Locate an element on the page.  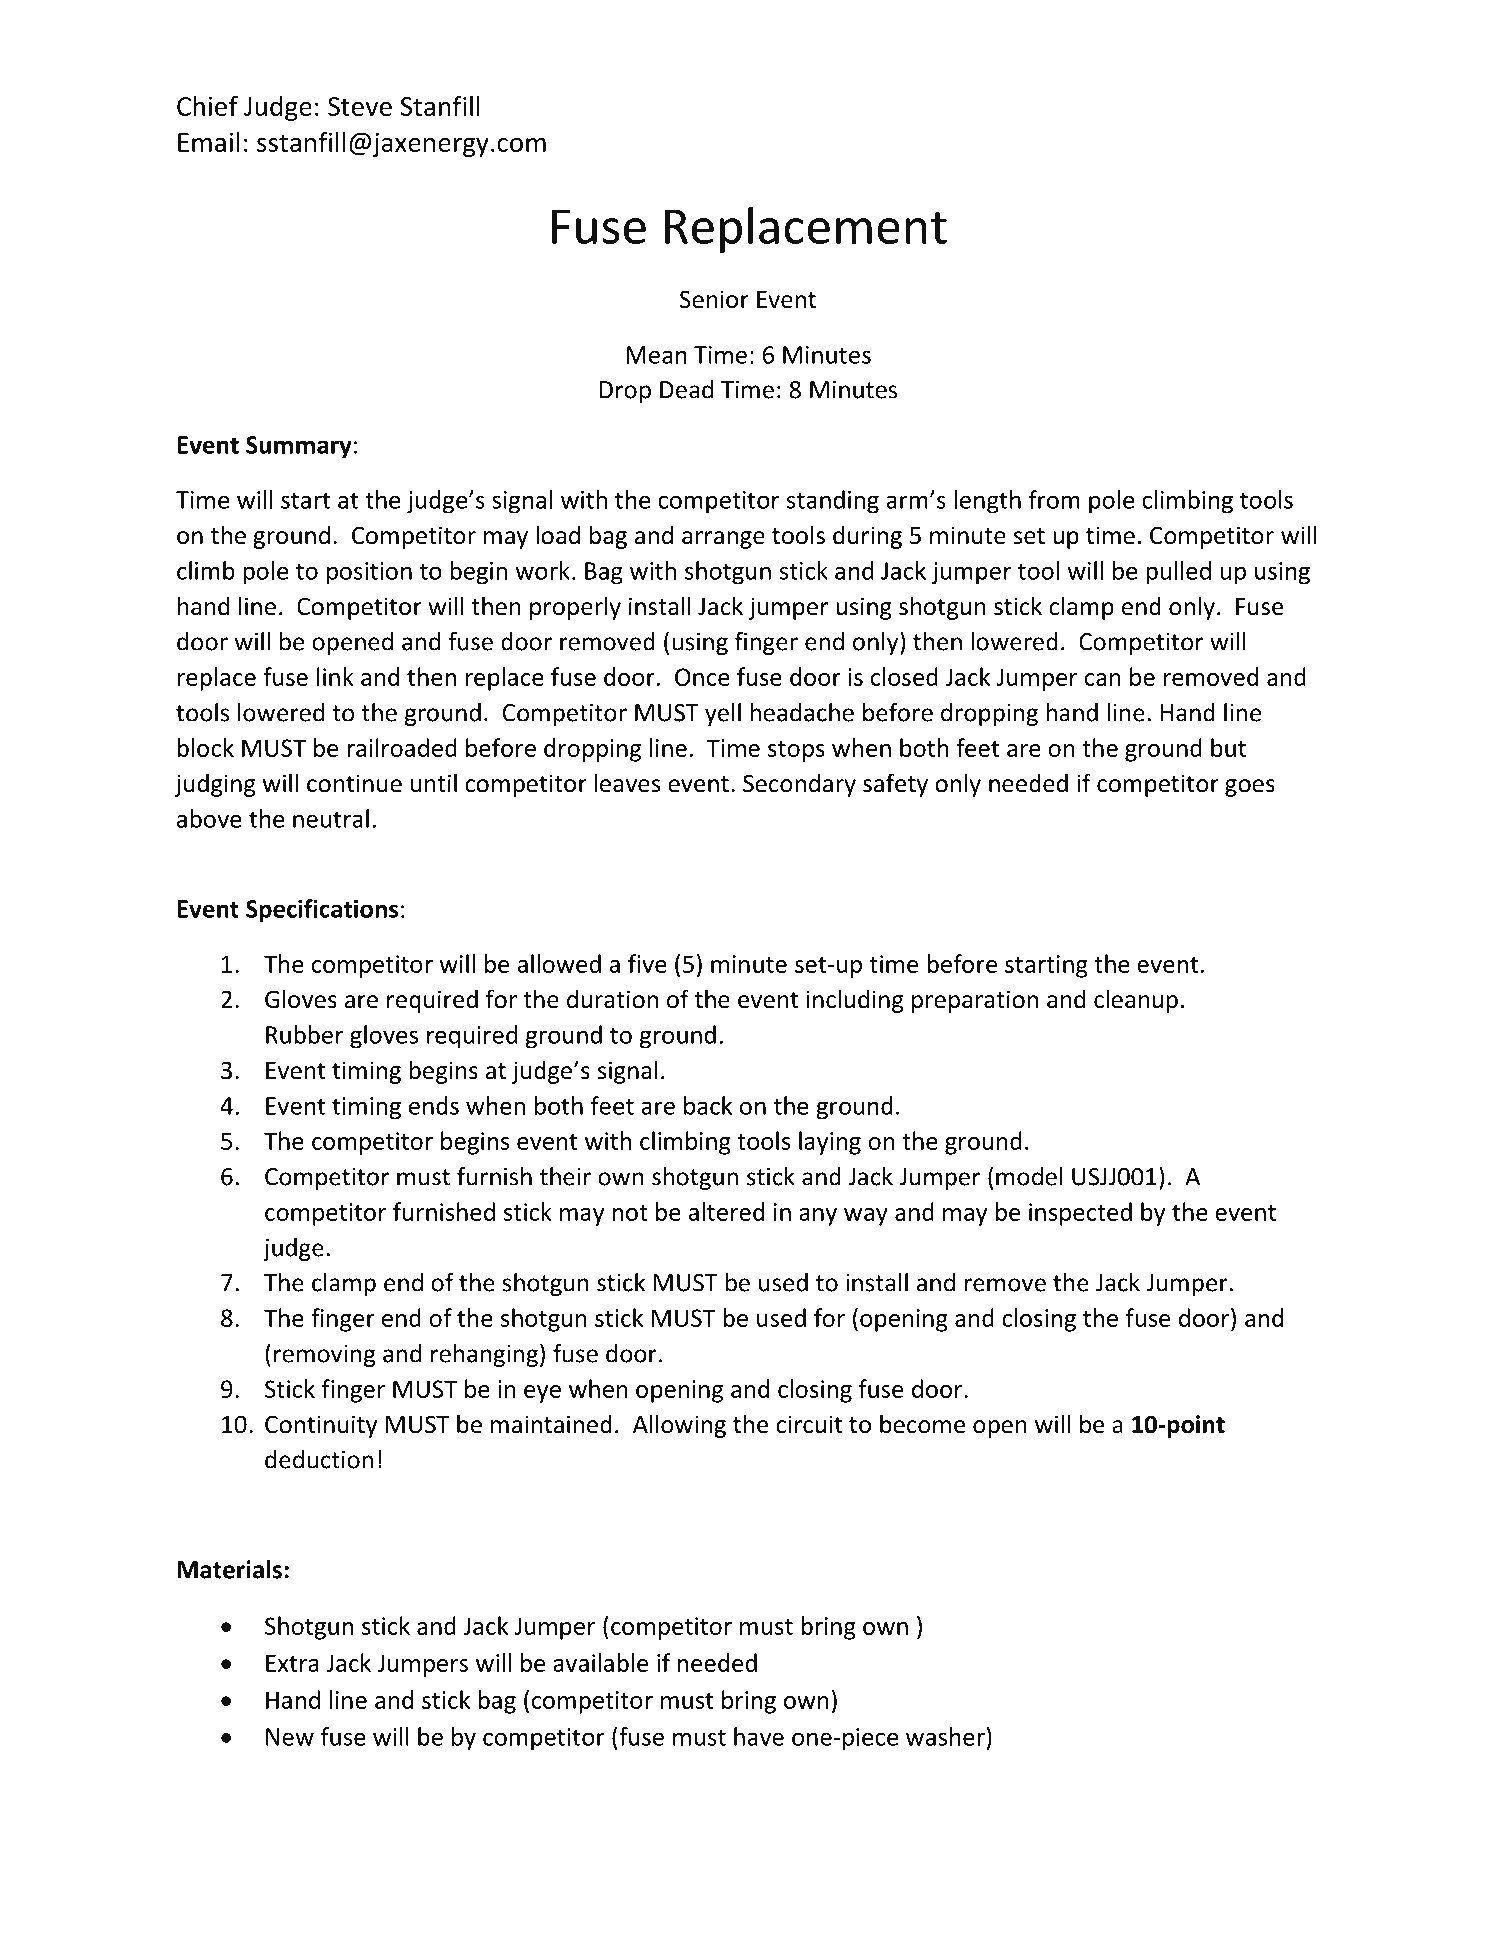
become is located at coordinates (922, 1424).
